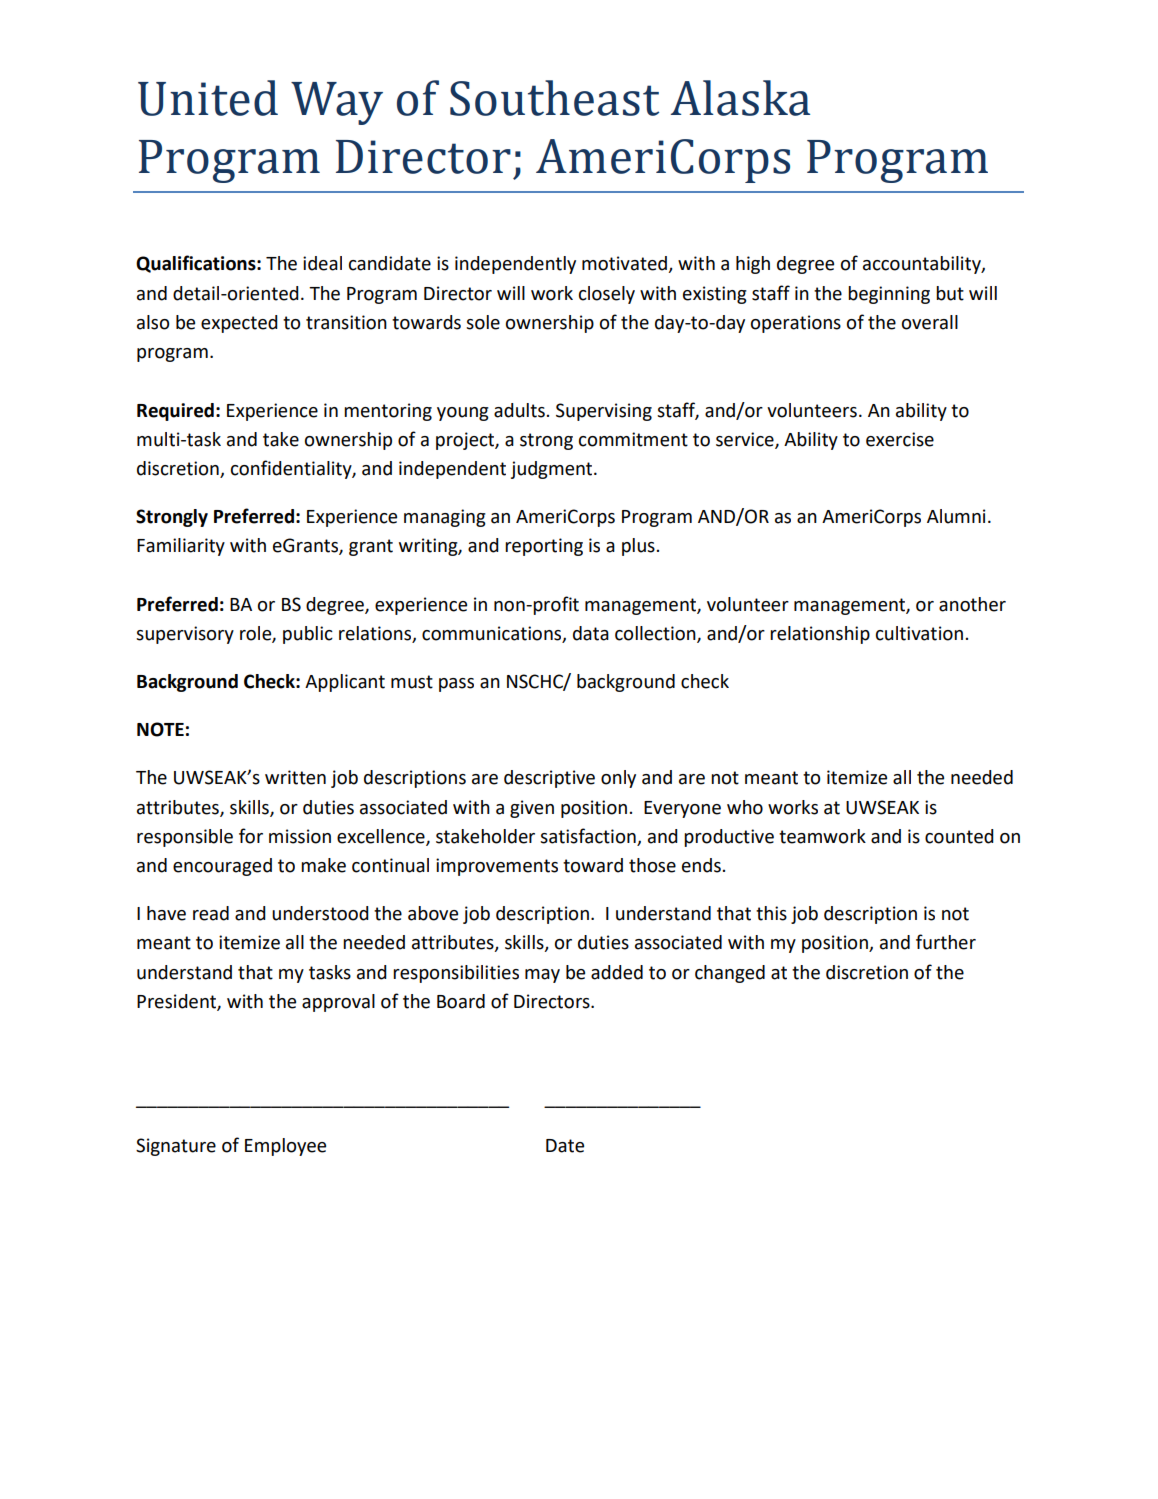  Describe the element at coordinates (972, 604) in the page. I see `another` at that location.
